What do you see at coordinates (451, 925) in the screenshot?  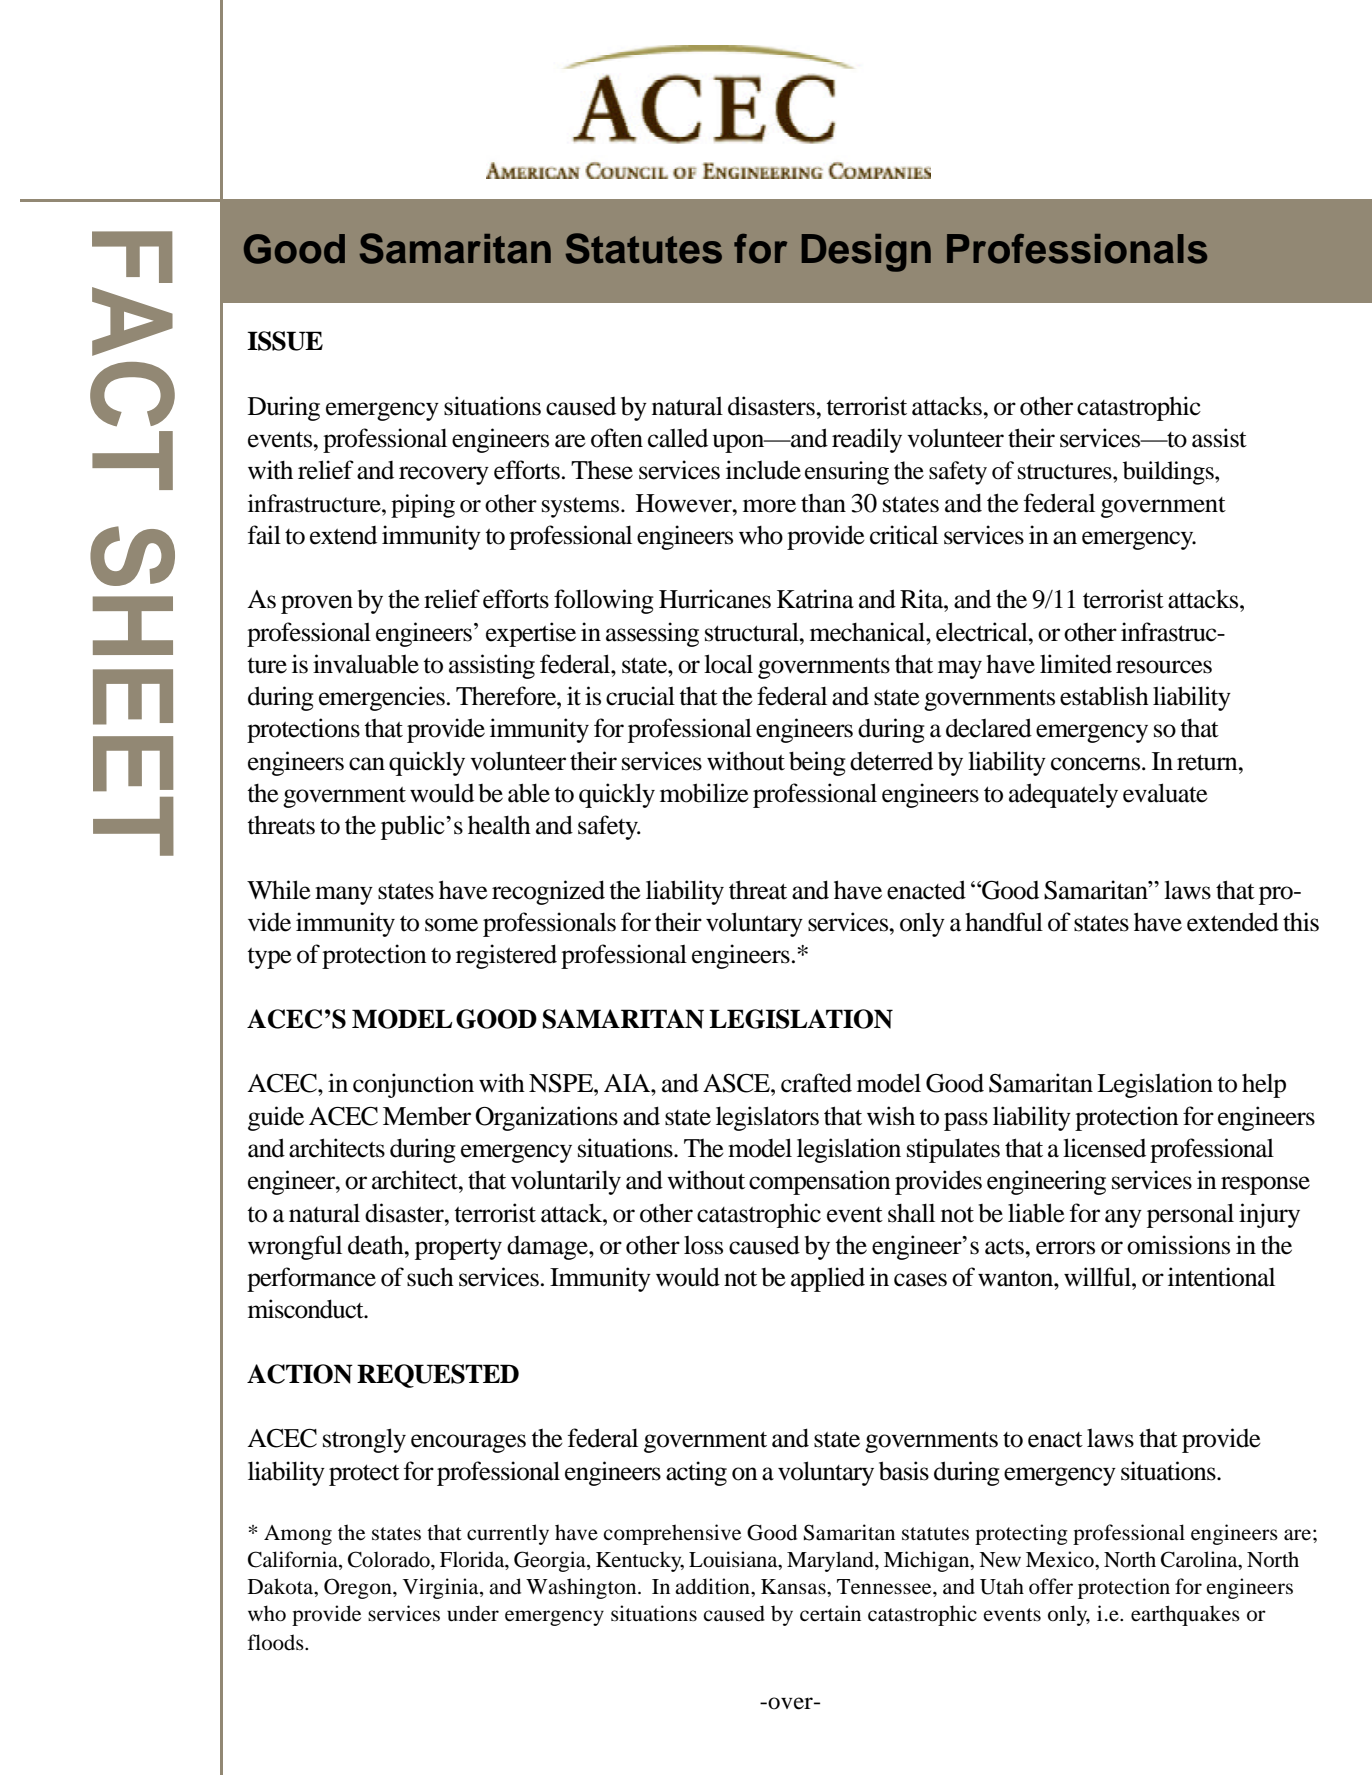 I see `some` at bounding box center [451, 925].
